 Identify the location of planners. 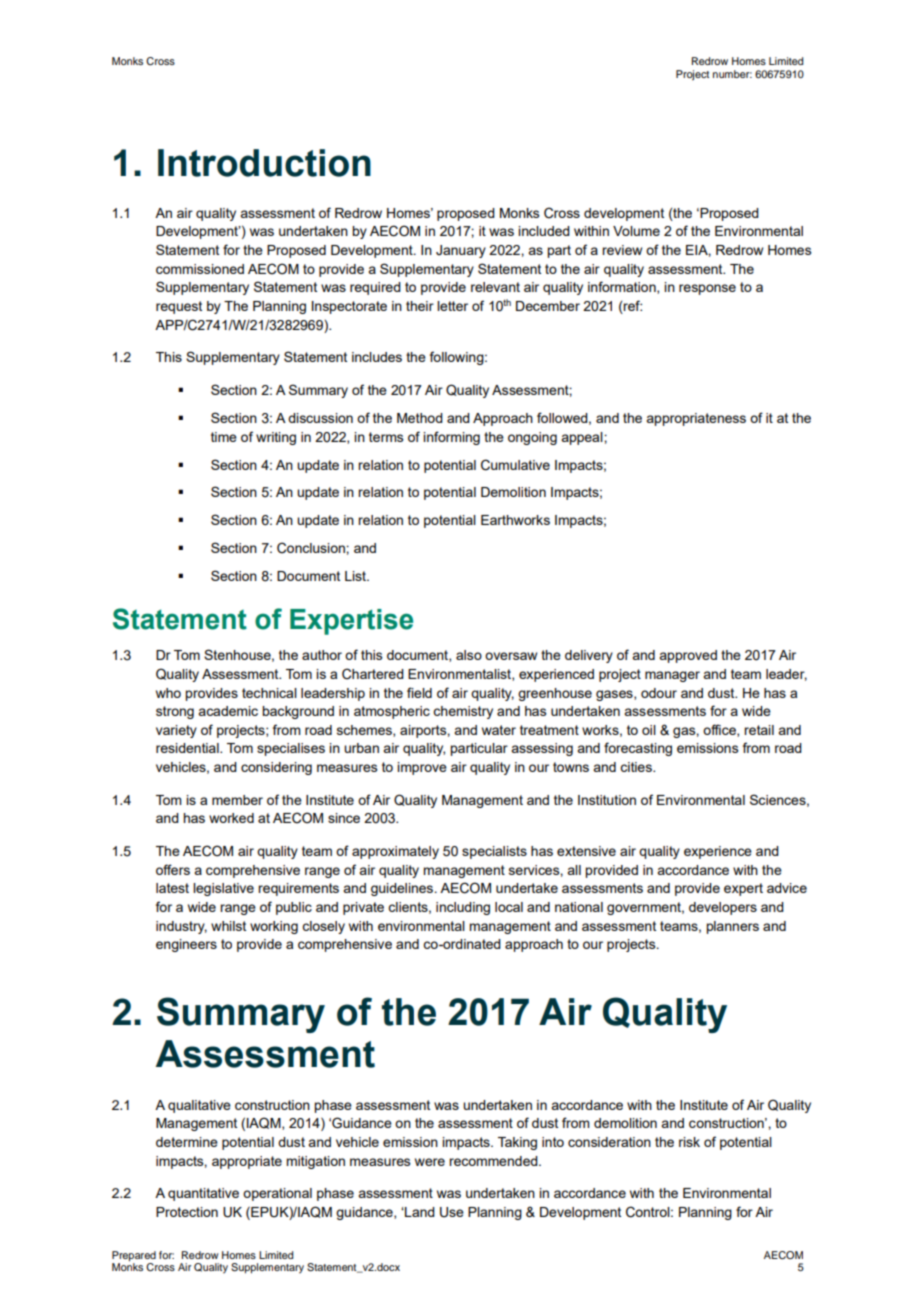
(732, 927).
